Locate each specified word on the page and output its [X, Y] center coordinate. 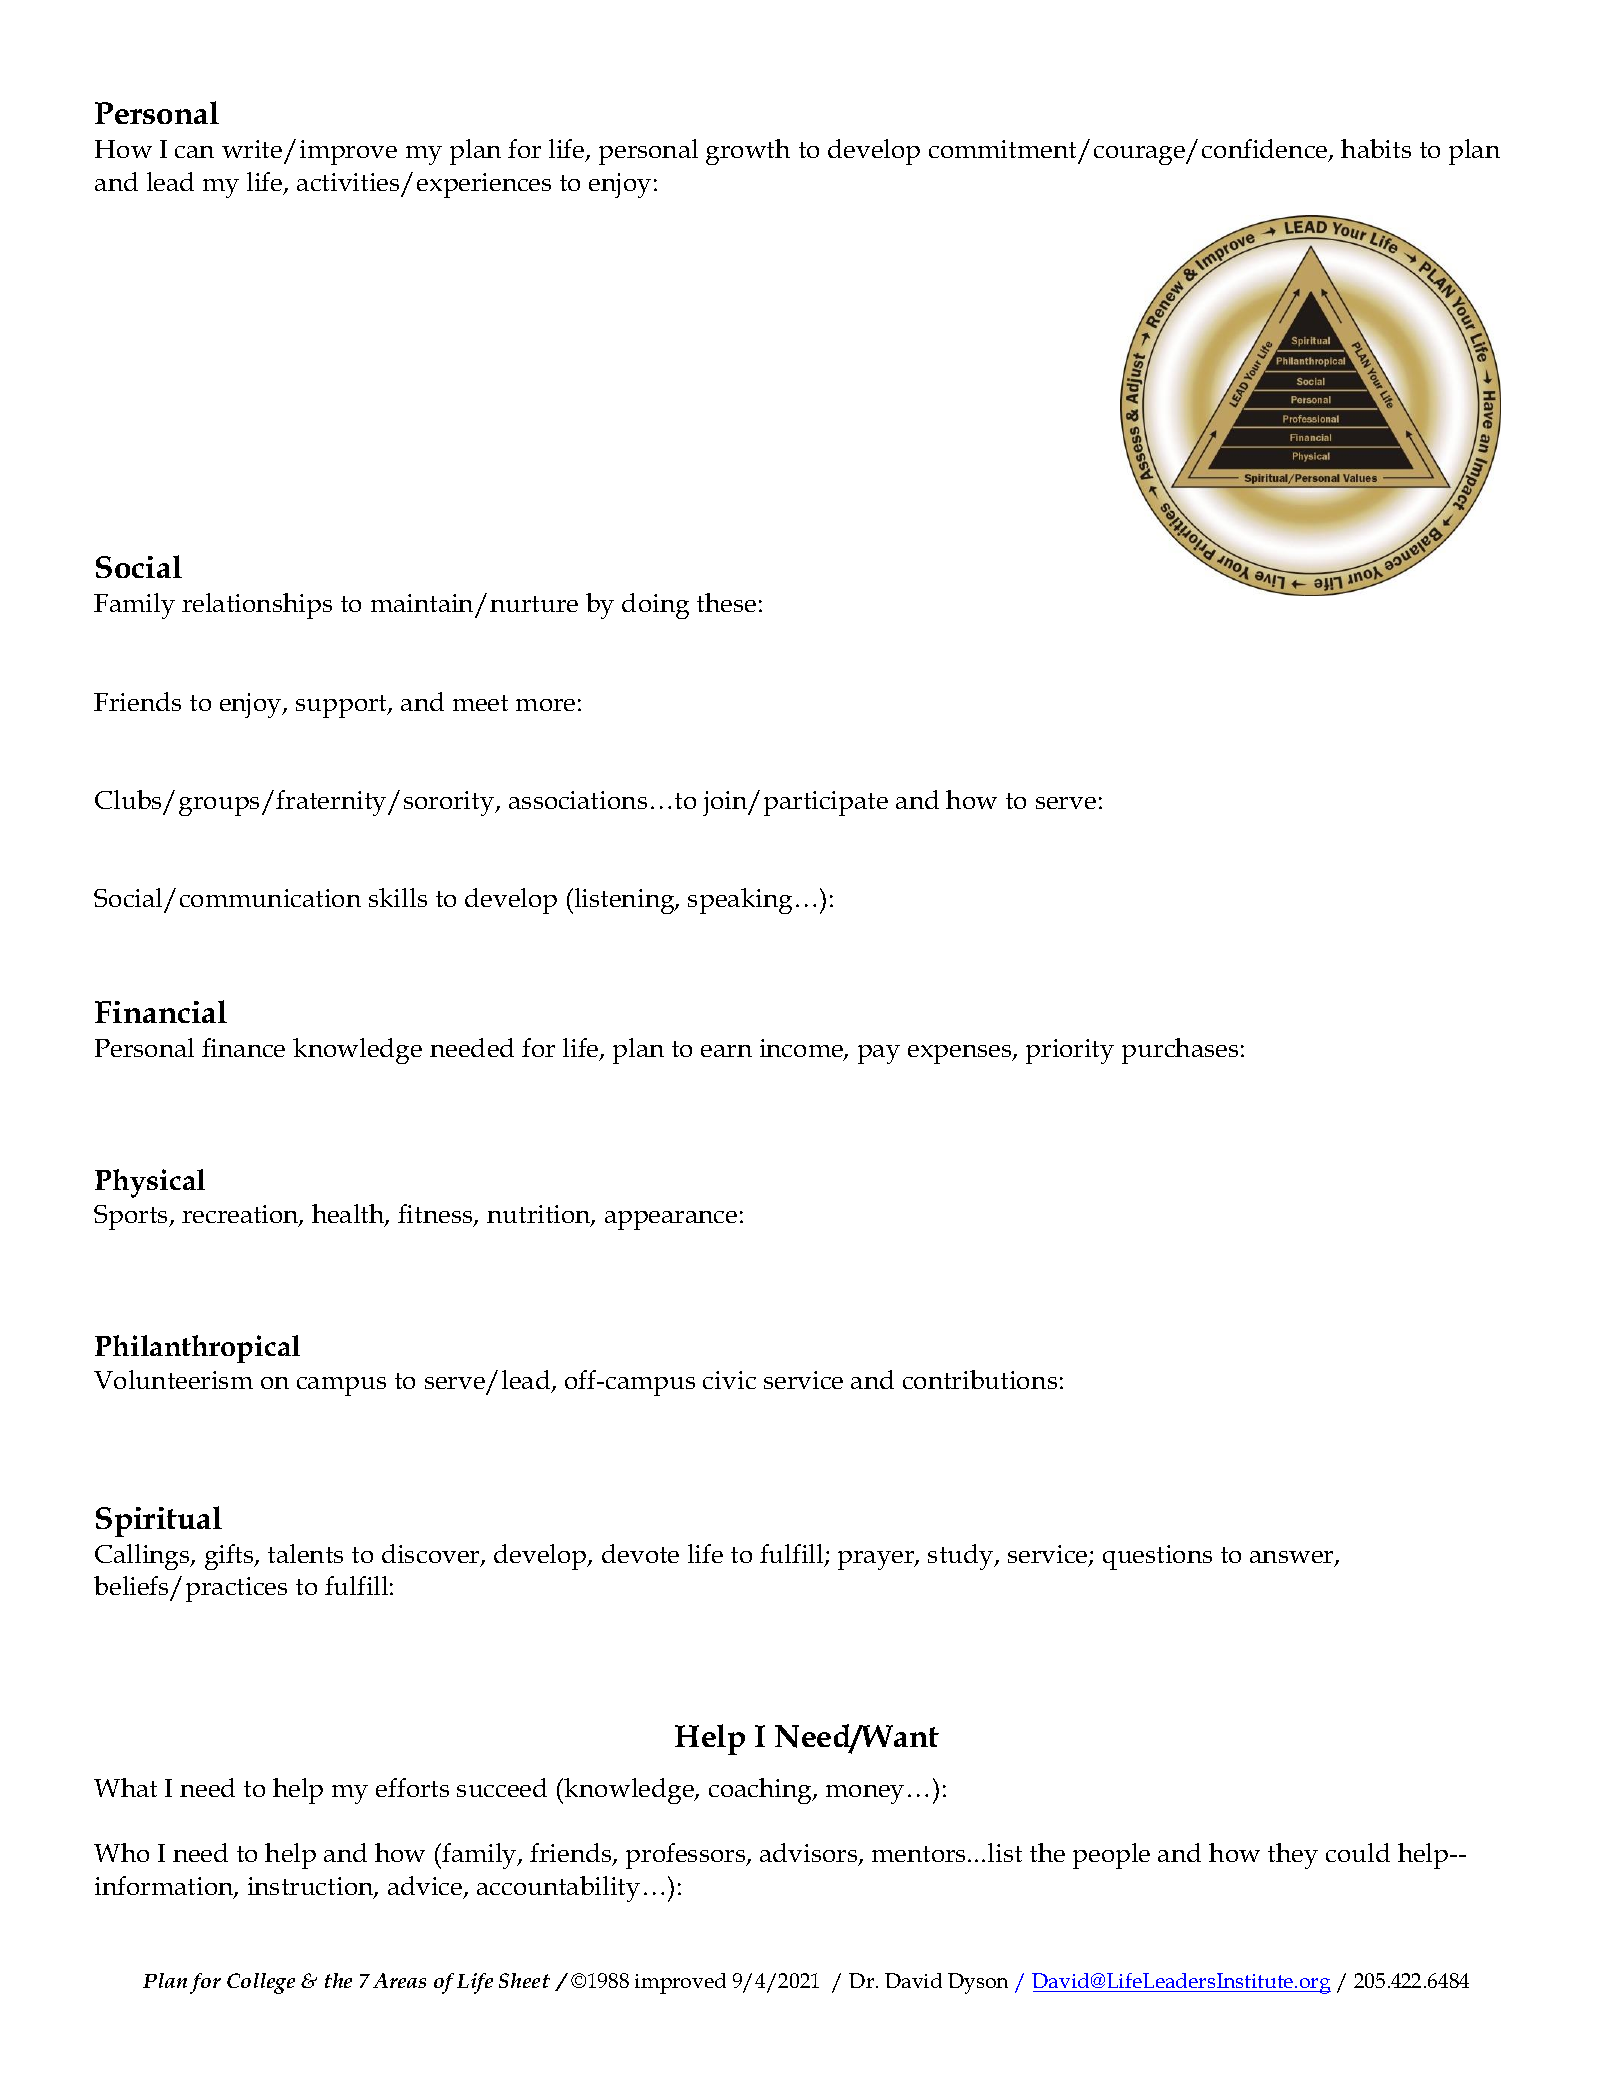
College [261, 1983]
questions [1157, 1557]
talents [305, 1553]
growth [748, 152]
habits [1376, 148]
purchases [1180, 1051]
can [194, 152]
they [1293, 1856]
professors [687, 1856]
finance [243, 1047]
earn [726, 1051]
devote [640, 1553]
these [726, 602]
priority [1070, 1051]
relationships [257, 606]
